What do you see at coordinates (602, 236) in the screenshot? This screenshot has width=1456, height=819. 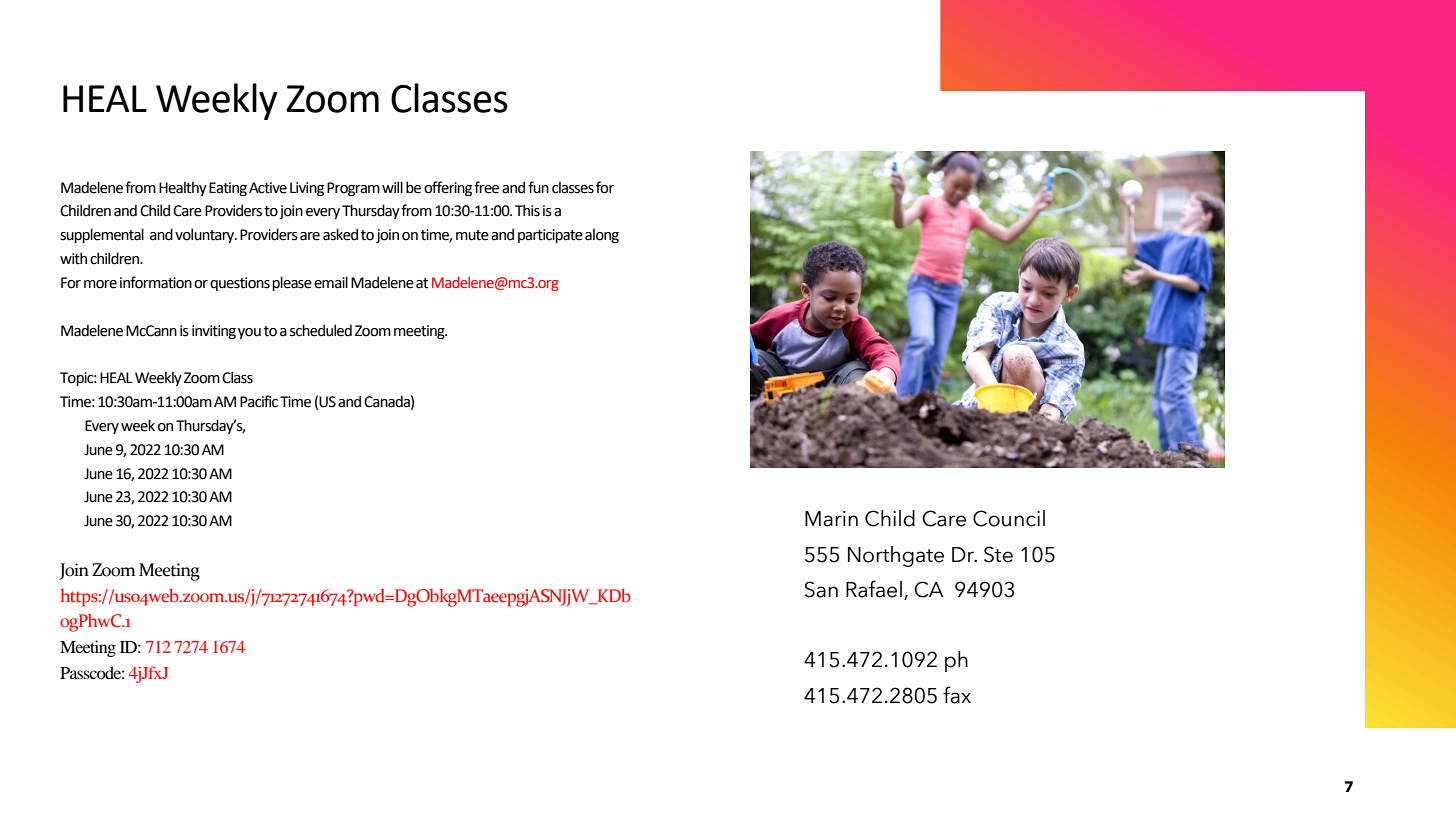 I see `along` at bounding box center [602, 236].
